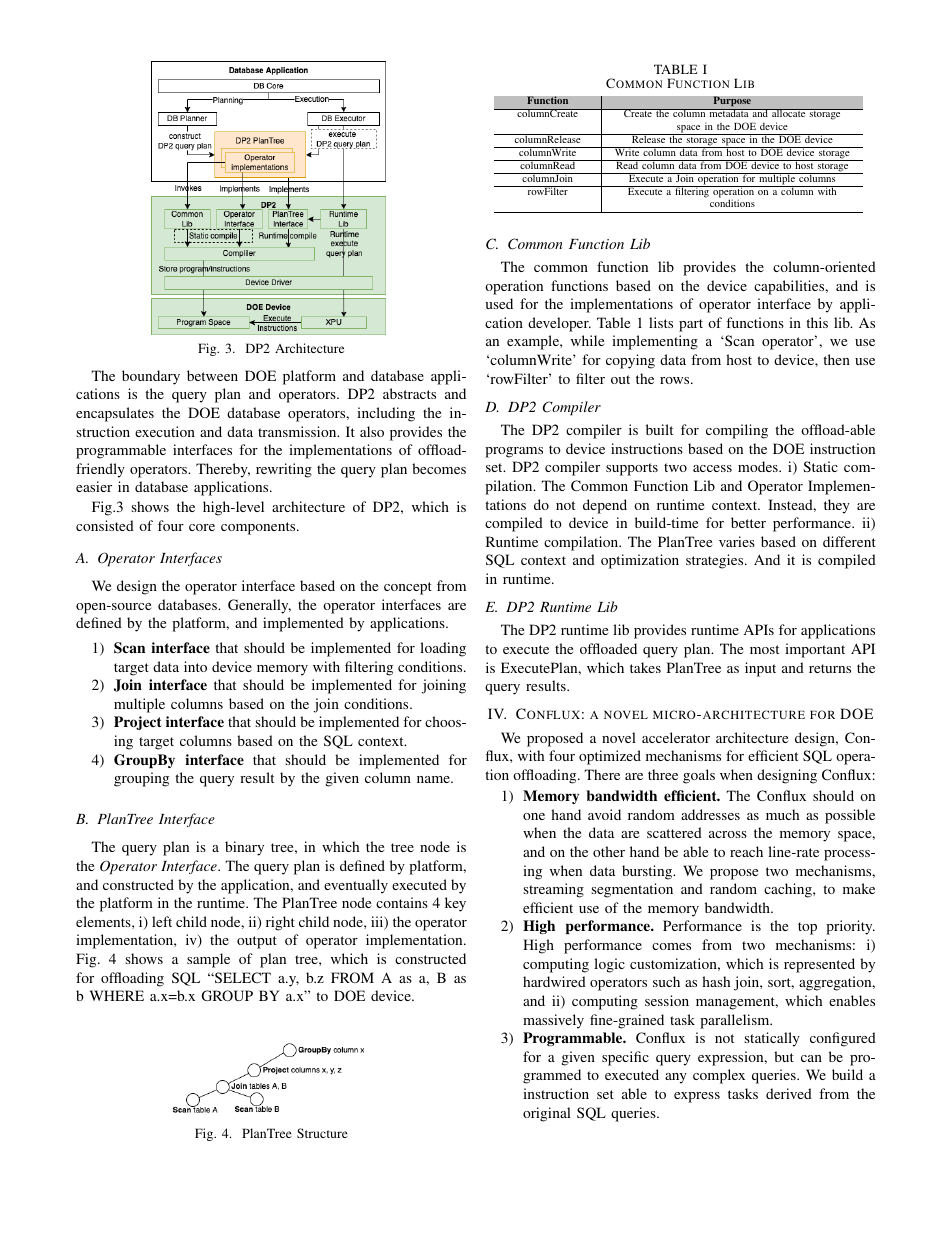 The image size is (952, 1233). Describe the element at coordinates (138, 723) in the image. I see `Project` at that location.
